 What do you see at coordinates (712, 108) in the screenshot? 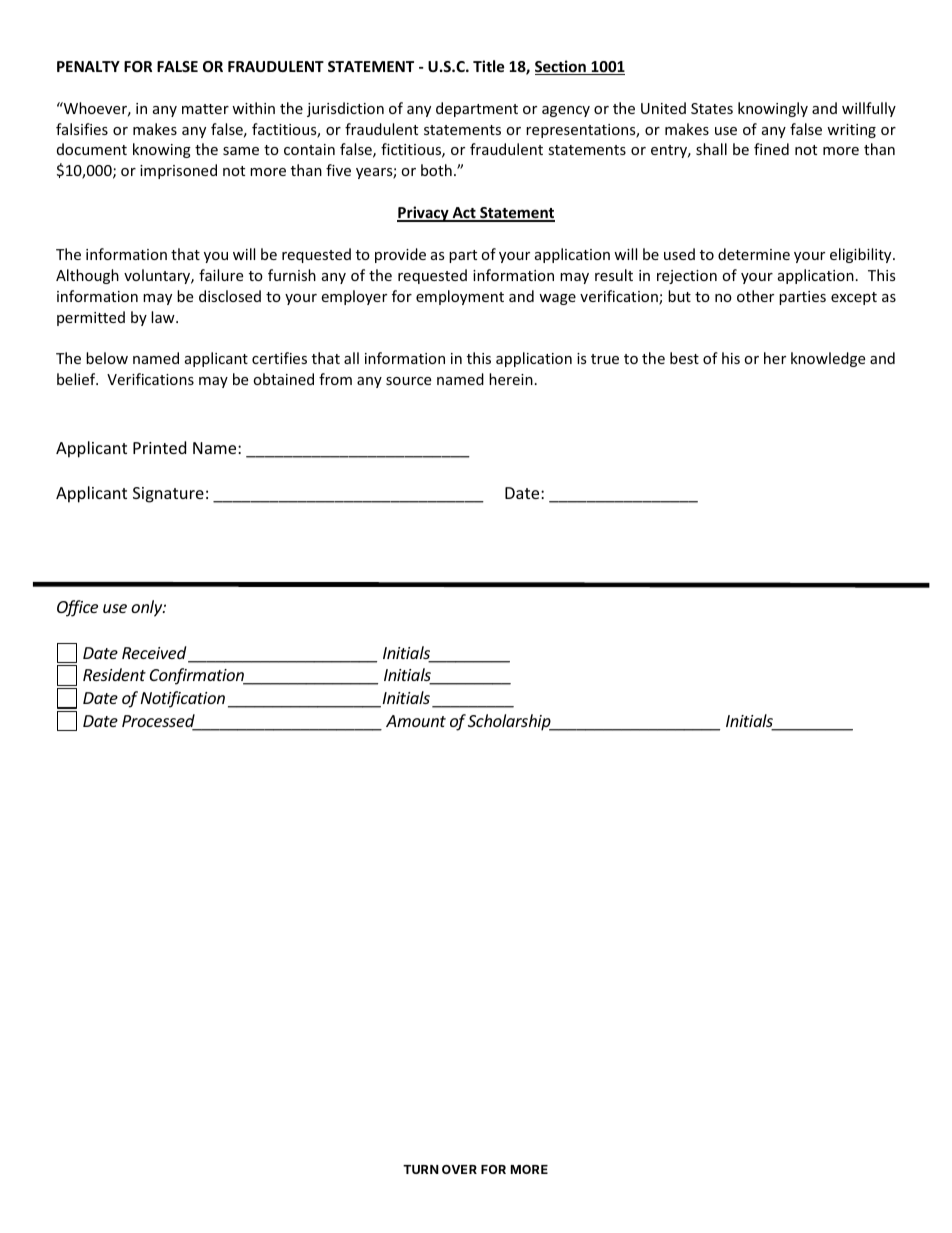
I see `States` at bounding box center [712, 108].
